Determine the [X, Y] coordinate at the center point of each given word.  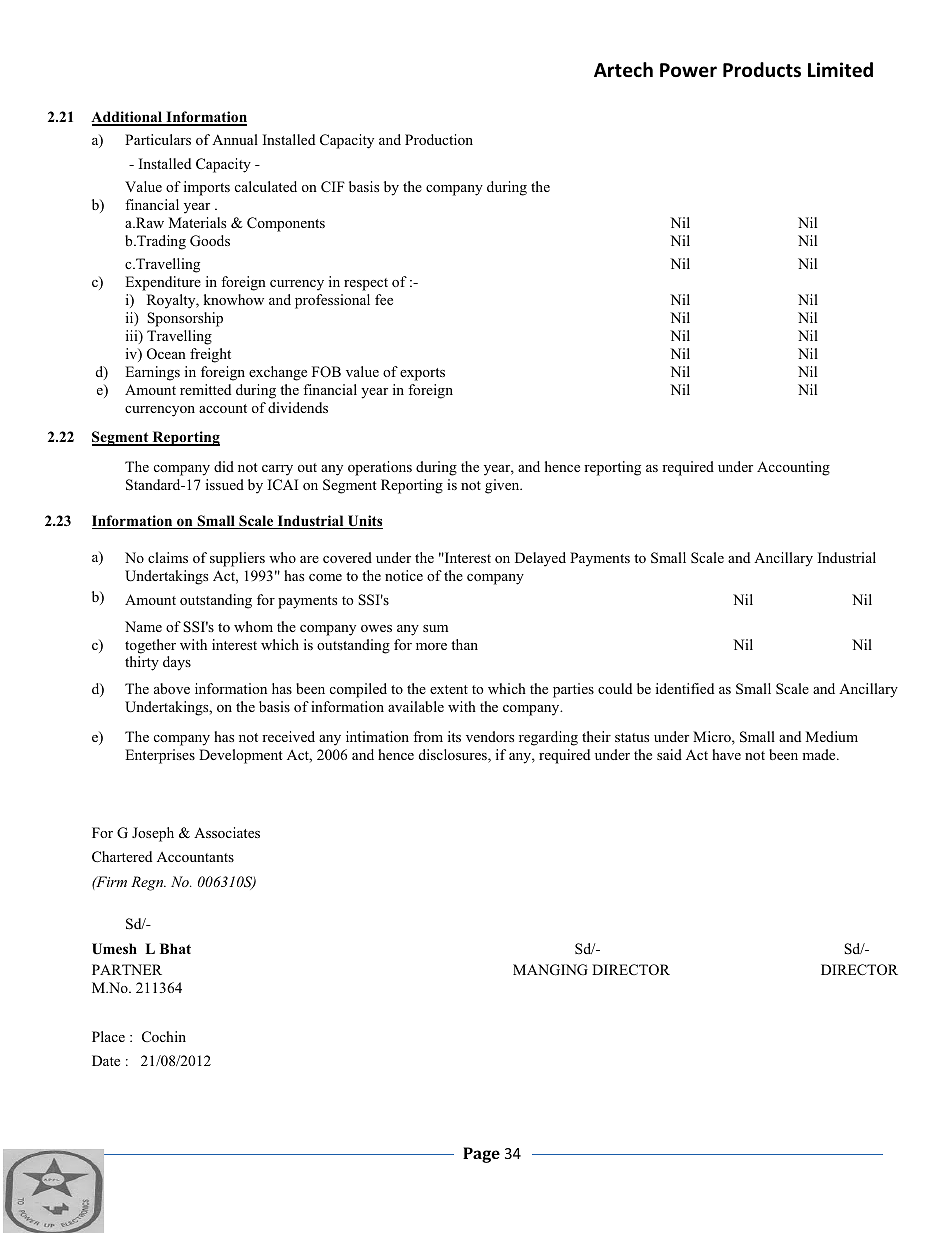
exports [422, 374]
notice [404, 575]
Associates [227, 832]
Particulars [158, 139]
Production [439, 139]
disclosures [454, 756]
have [726, 754]
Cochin [164, 1036]
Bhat [175, 948]
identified [685, 688]
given [503, 486]
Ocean [166, 353]
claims [168, 557]
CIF [333, 187]
